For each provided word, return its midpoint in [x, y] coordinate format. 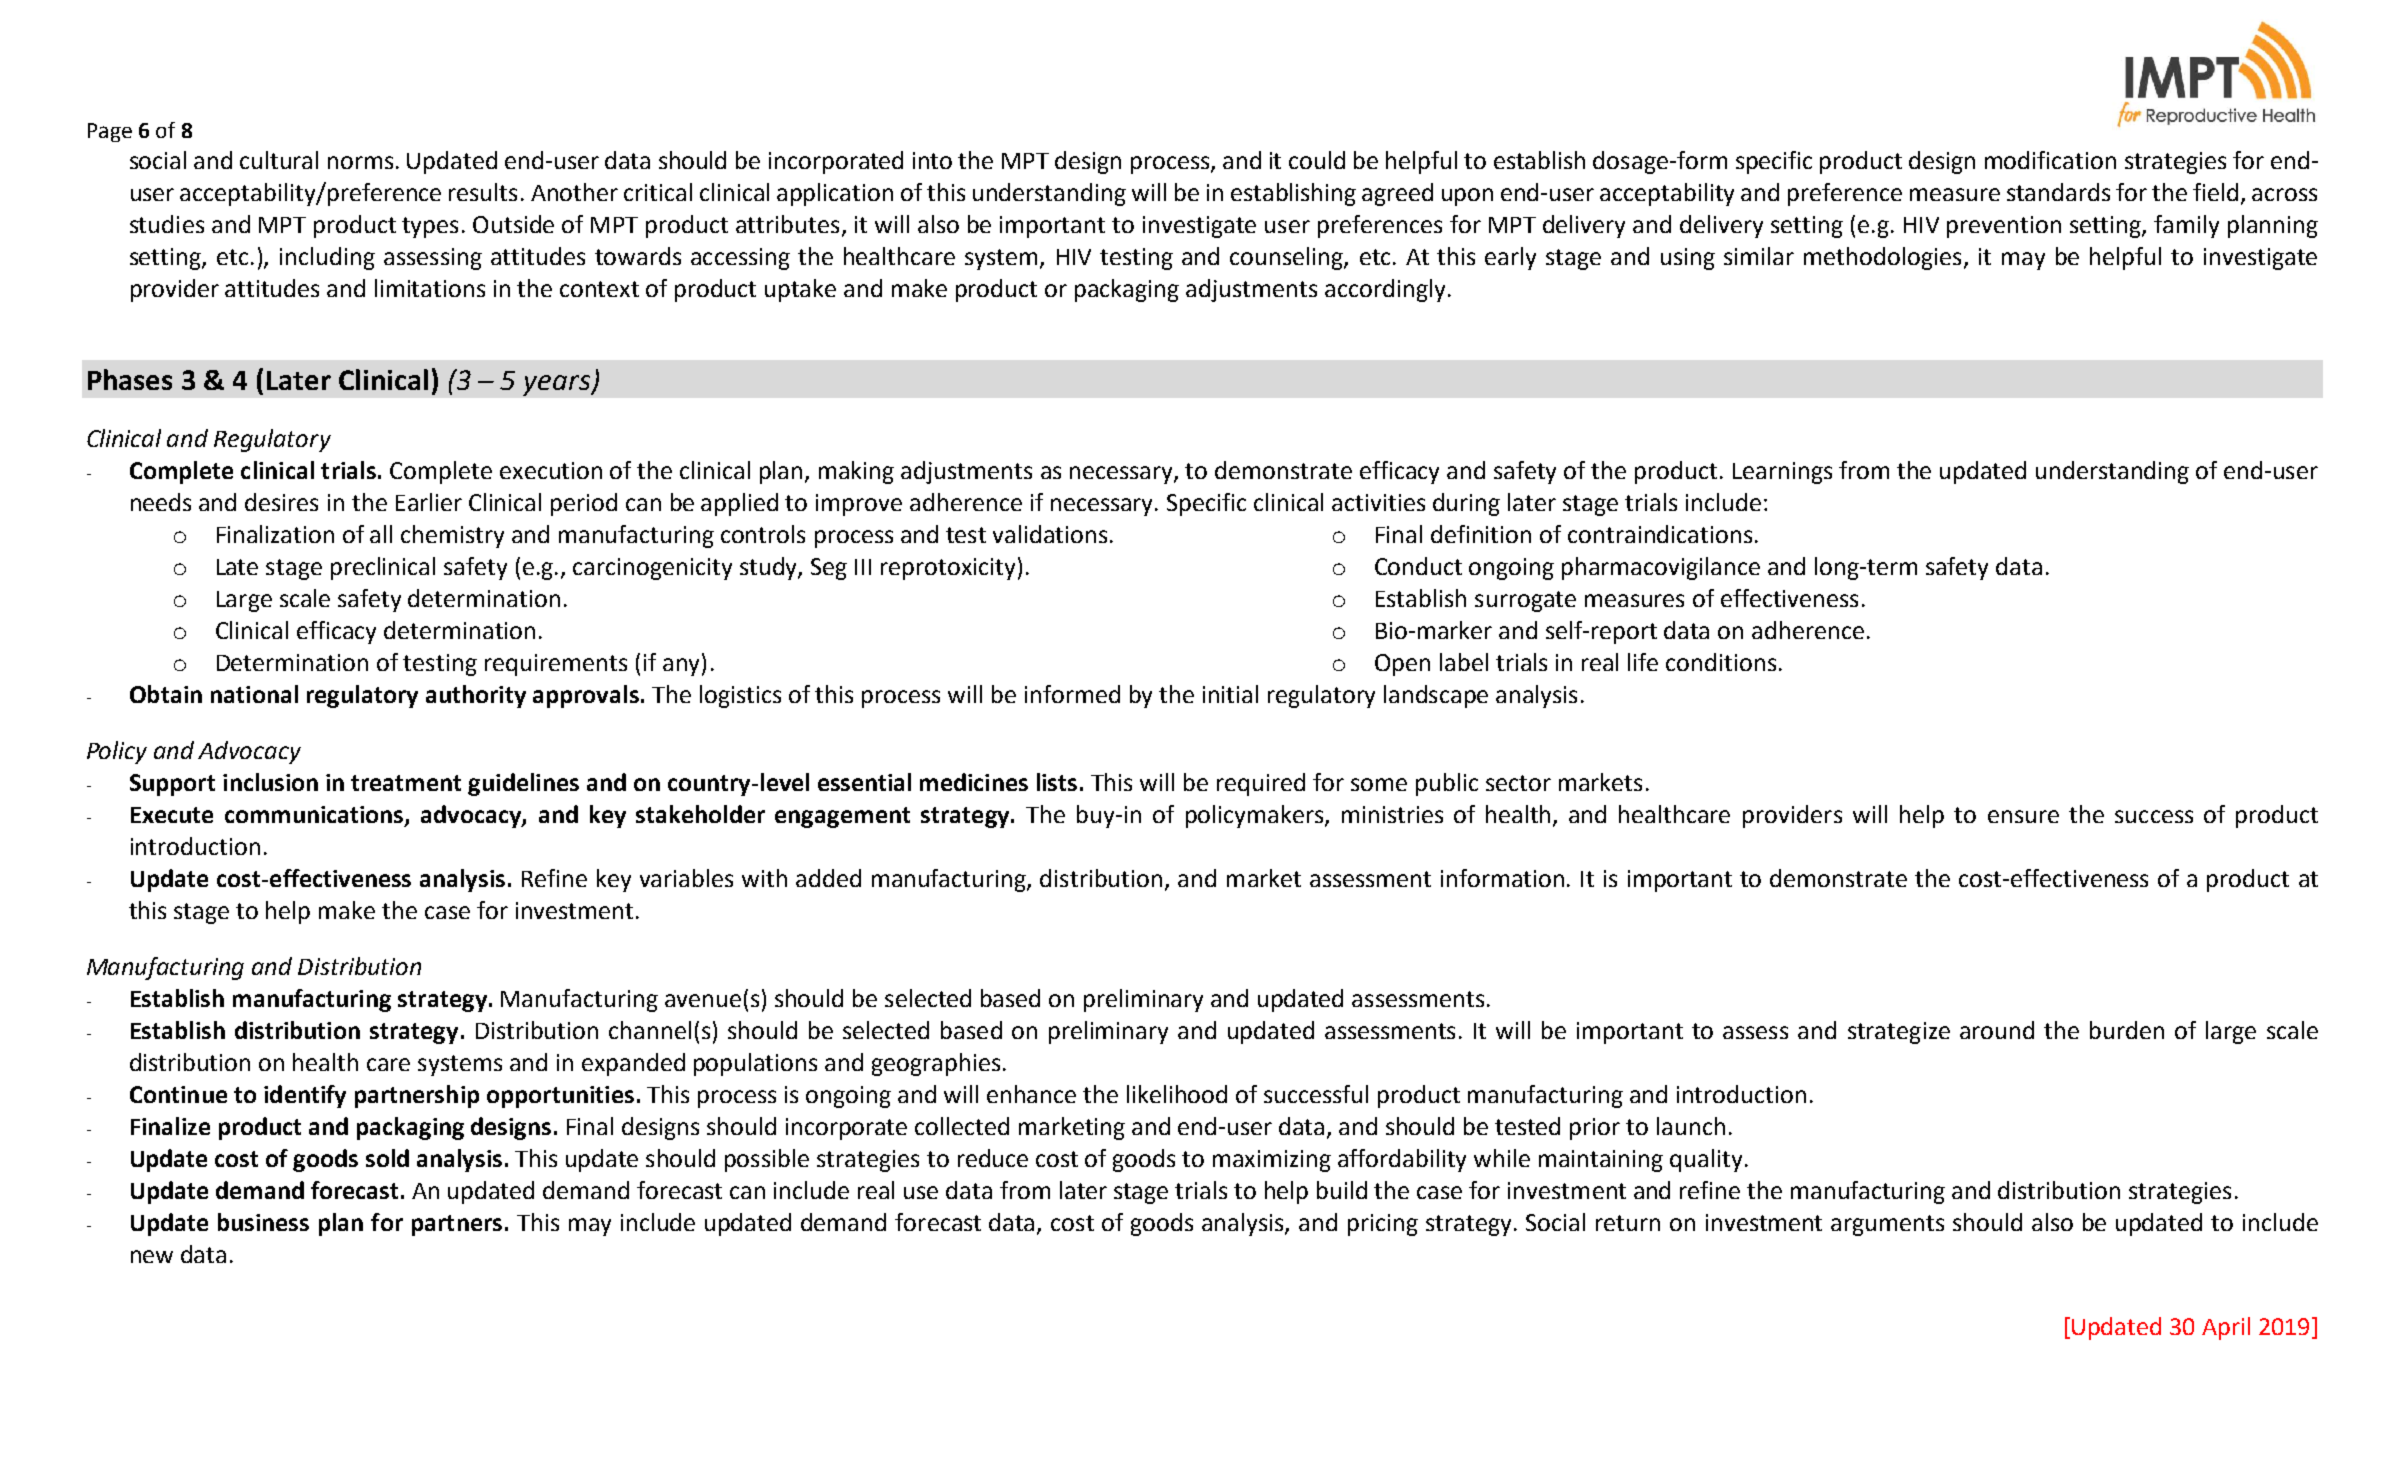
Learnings [1782, 473]
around [1997, 1030]
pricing [1383, 1225]
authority [476, 696]
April [2226, 1328]
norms [360, 162]
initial [1230, 694]
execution [551, 470]
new [152, 1256]
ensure [2023, 816]
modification [2050, 160]
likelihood [1177, 1094]
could [1317, 160]
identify [305, 1096]
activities [1378, 502]
